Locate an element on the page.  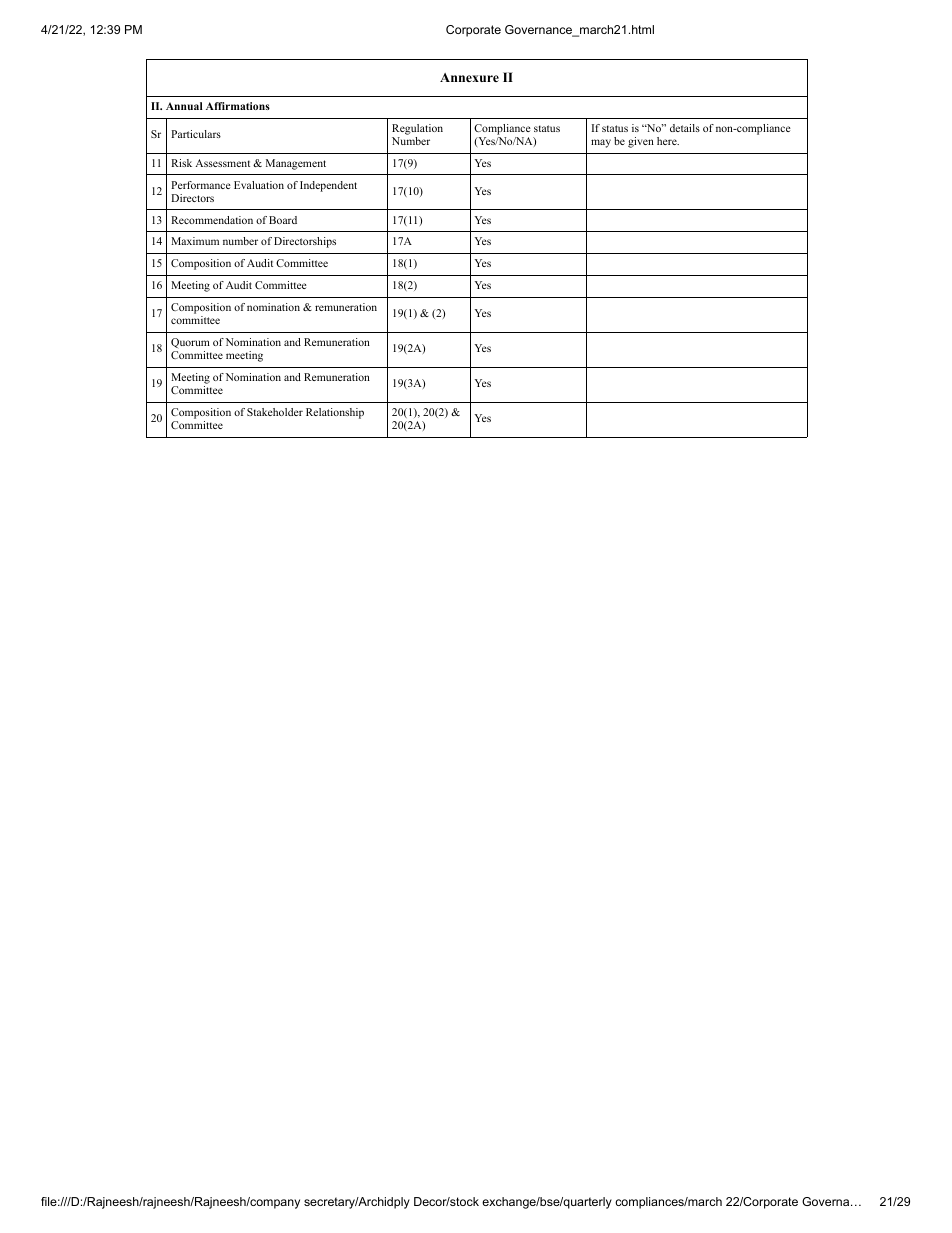
Quorum is located at coordinates (190, 343).
